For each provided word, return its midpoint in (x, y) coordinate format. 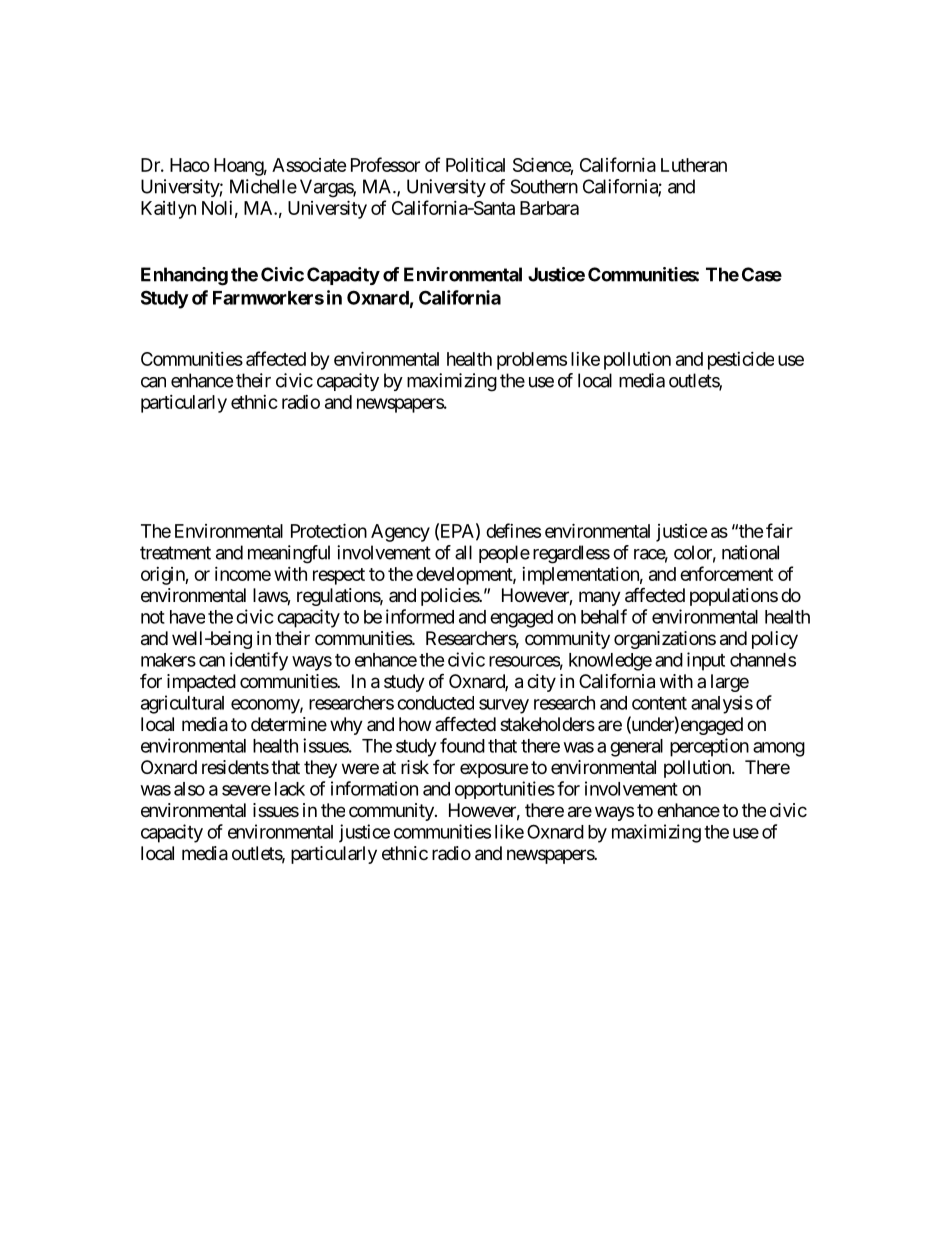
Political (475, 165)
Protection (329, 530)
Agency (400, 533)
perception (709, 747)
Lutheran (694, 165)
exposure (494, 770)
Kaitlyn (168, 210)
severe (246, 790)
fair (779, 530)
